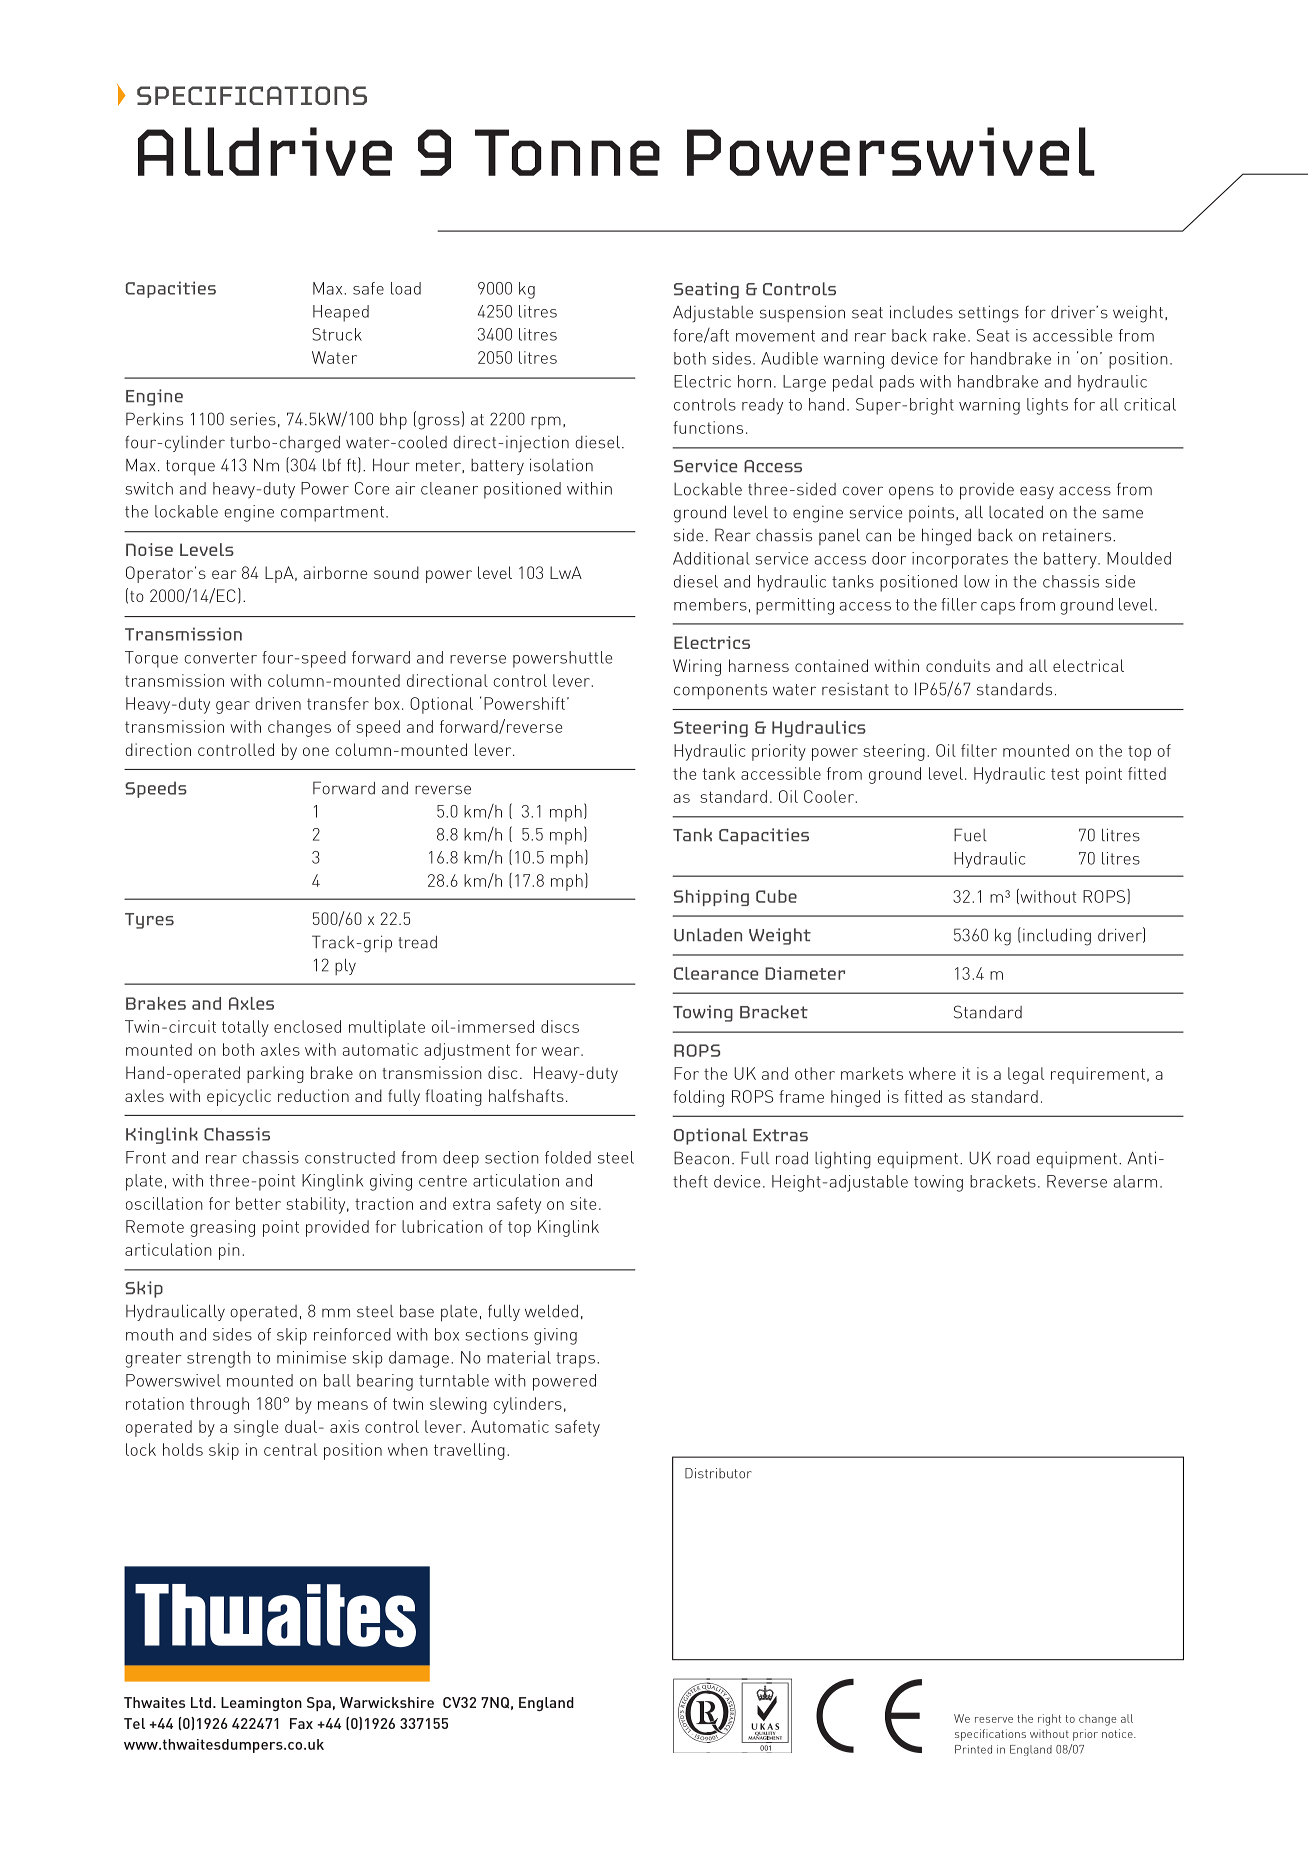 The height and width of the screenshot is (1850, 1308). Describe the element at coordinates (994, 1720) in the screenshot. I see `reserve` at that location.
